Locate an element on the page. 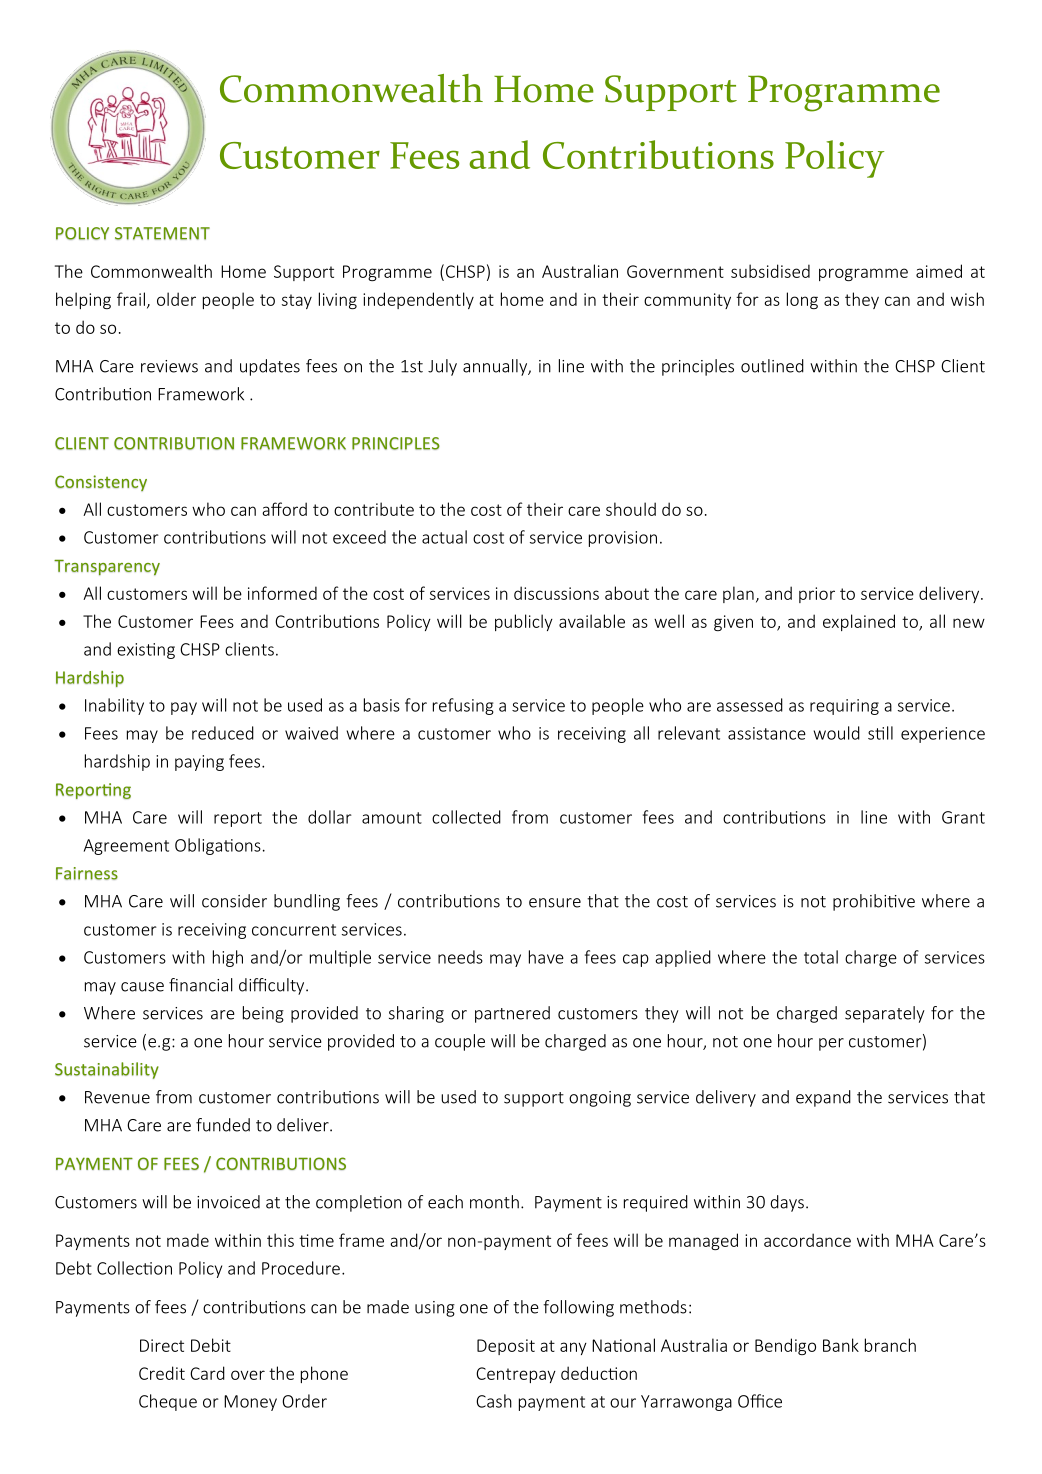 This document has height=1474, width=1042. long is located at coordinates (802, 300).
